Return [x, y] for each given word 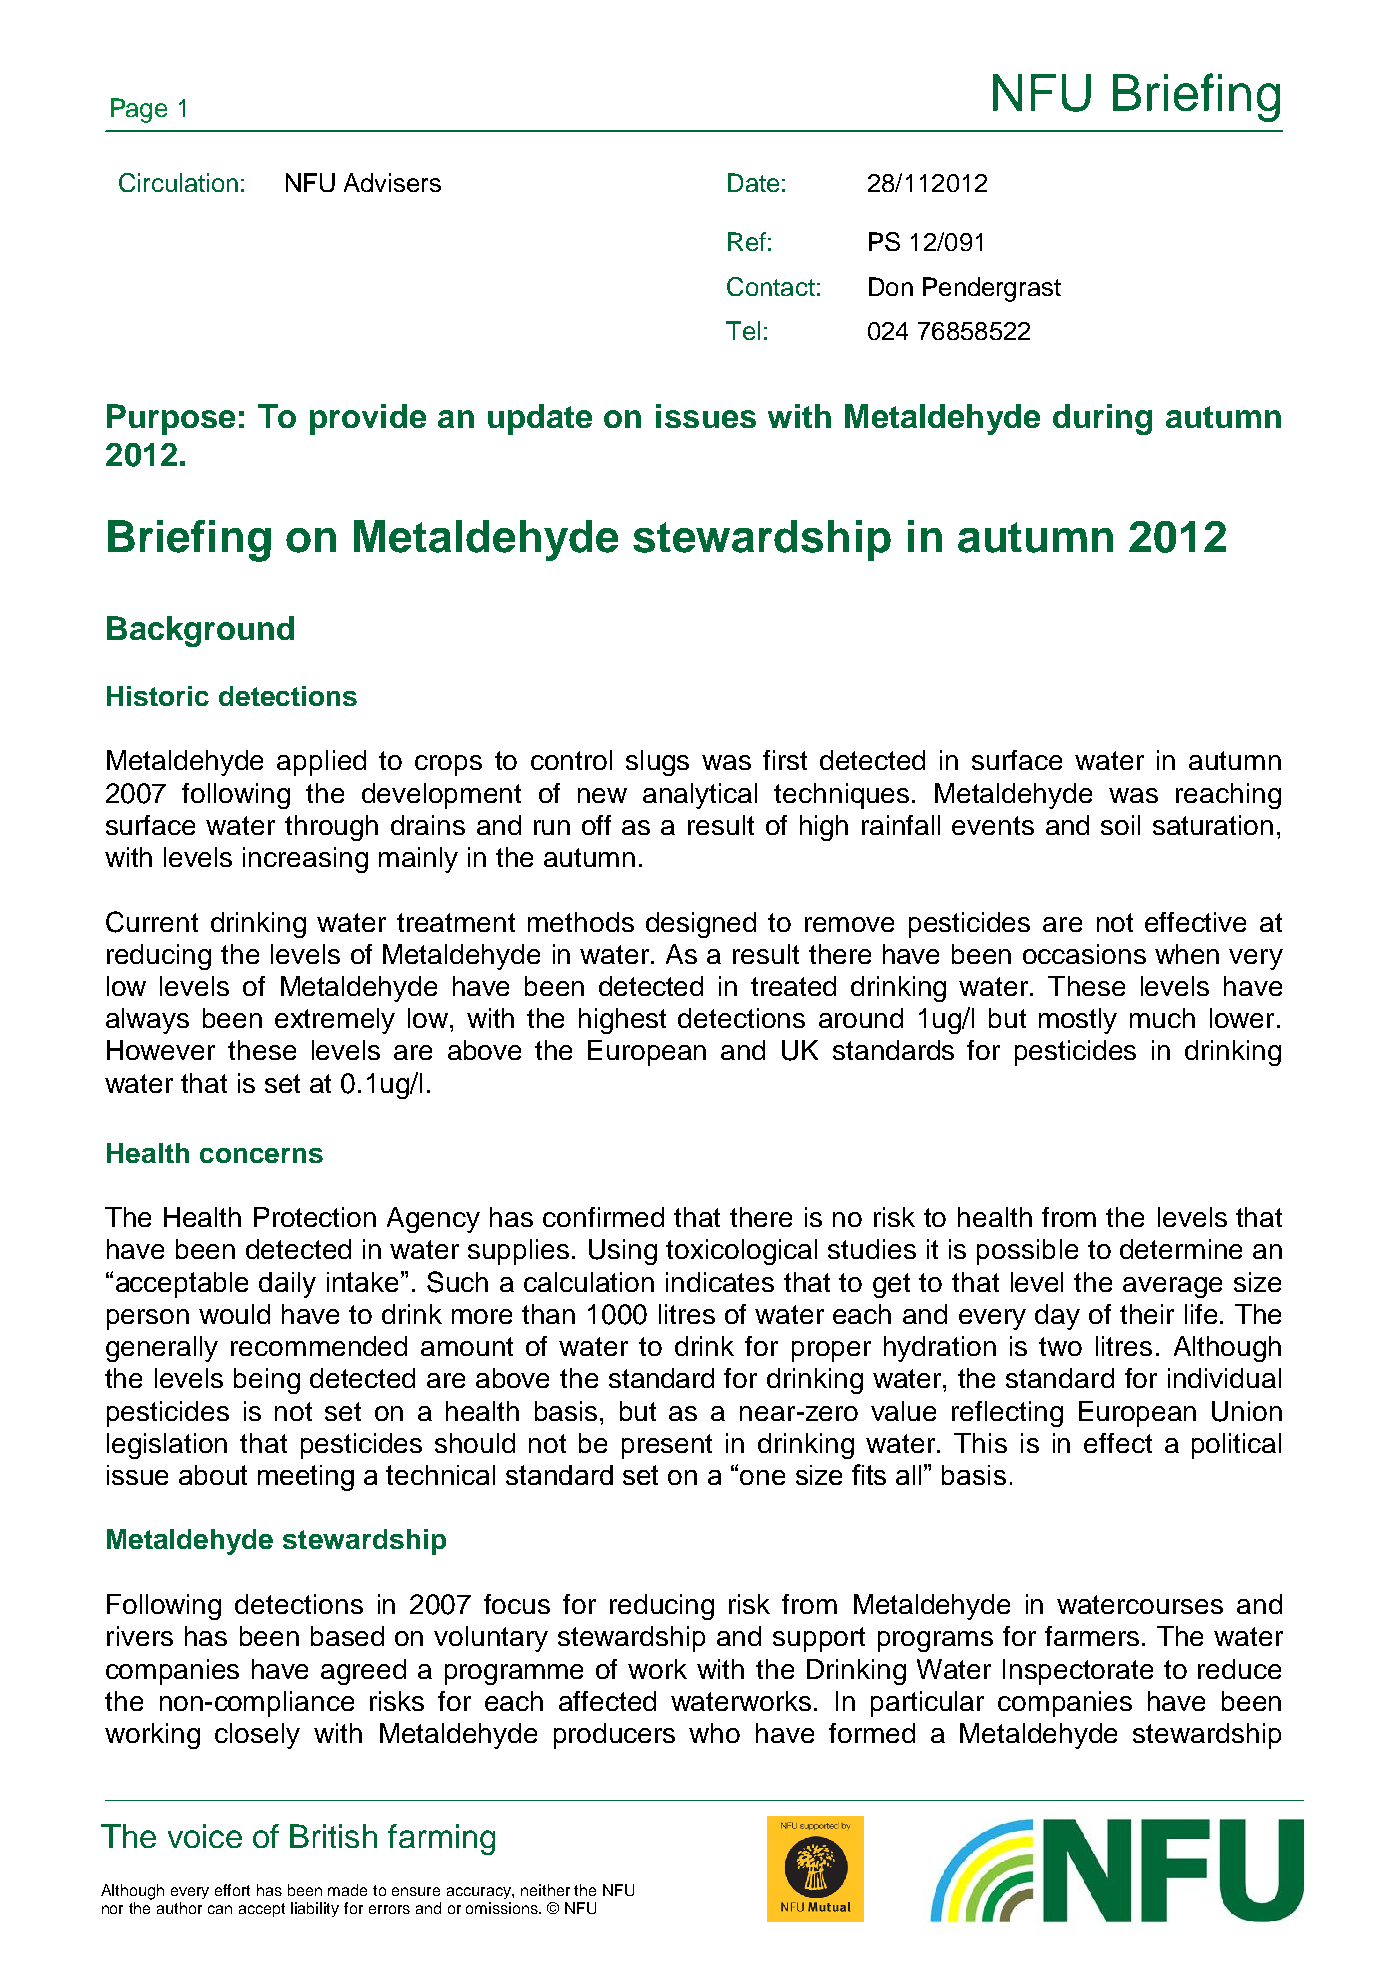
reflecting [1007, 1414]
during [1102, 419]
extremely [335, 1021]
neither [545, 1890]
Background [200, 631]
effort [232, 1890]
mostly [1078, 1021]
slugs [657, 763]
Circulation [178, 182]
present [667, 1446]
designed [701, 925]
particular [927, 1704]
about [213, 1475]
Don [891, 286]
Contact [771, 286]
